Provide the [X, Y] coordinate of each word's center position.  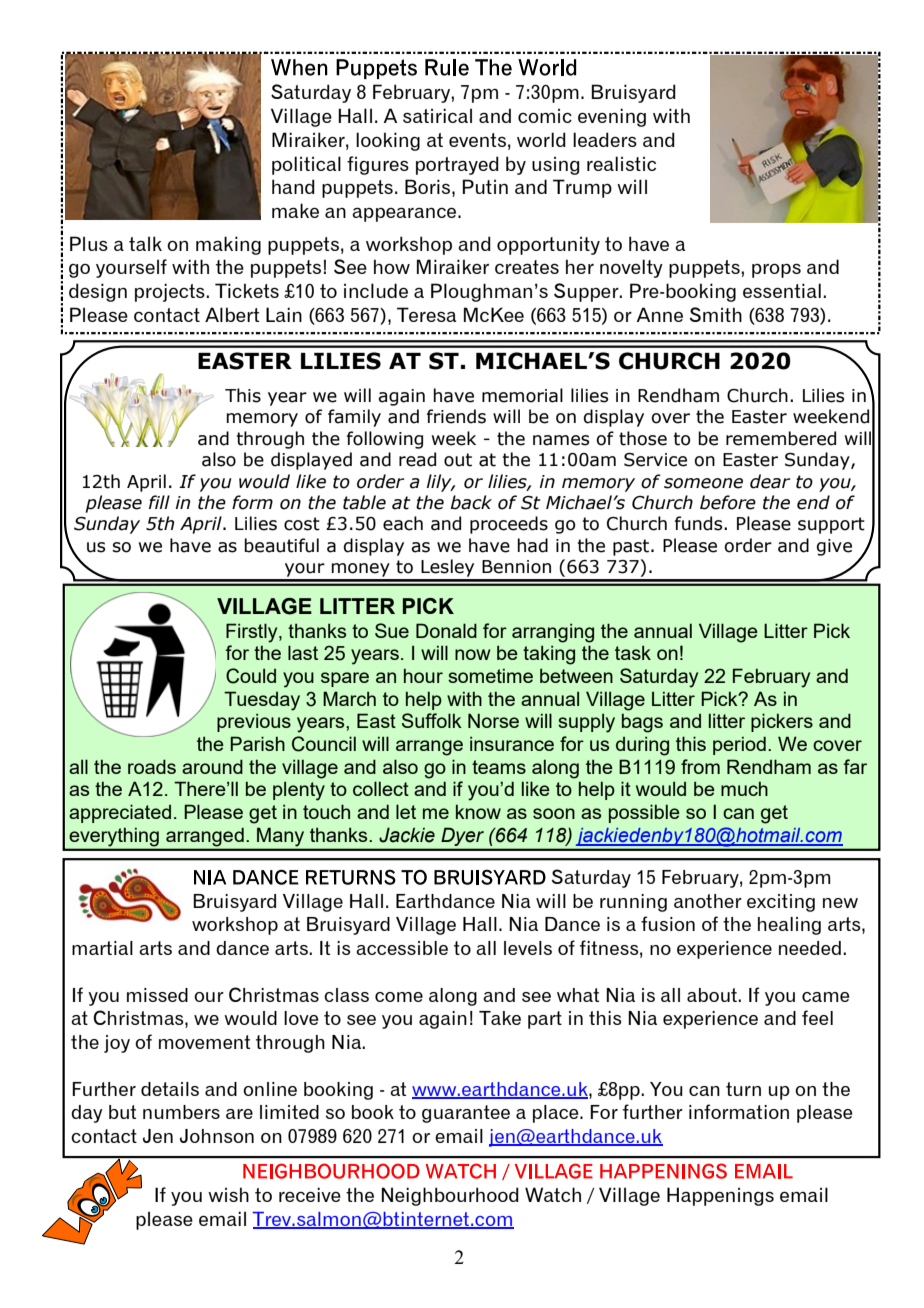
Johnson [217, 1136]
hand [293, 186]
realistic [621, 163]
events [477, 140]
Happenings [720, 1196]
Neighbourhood [450, 1196]
